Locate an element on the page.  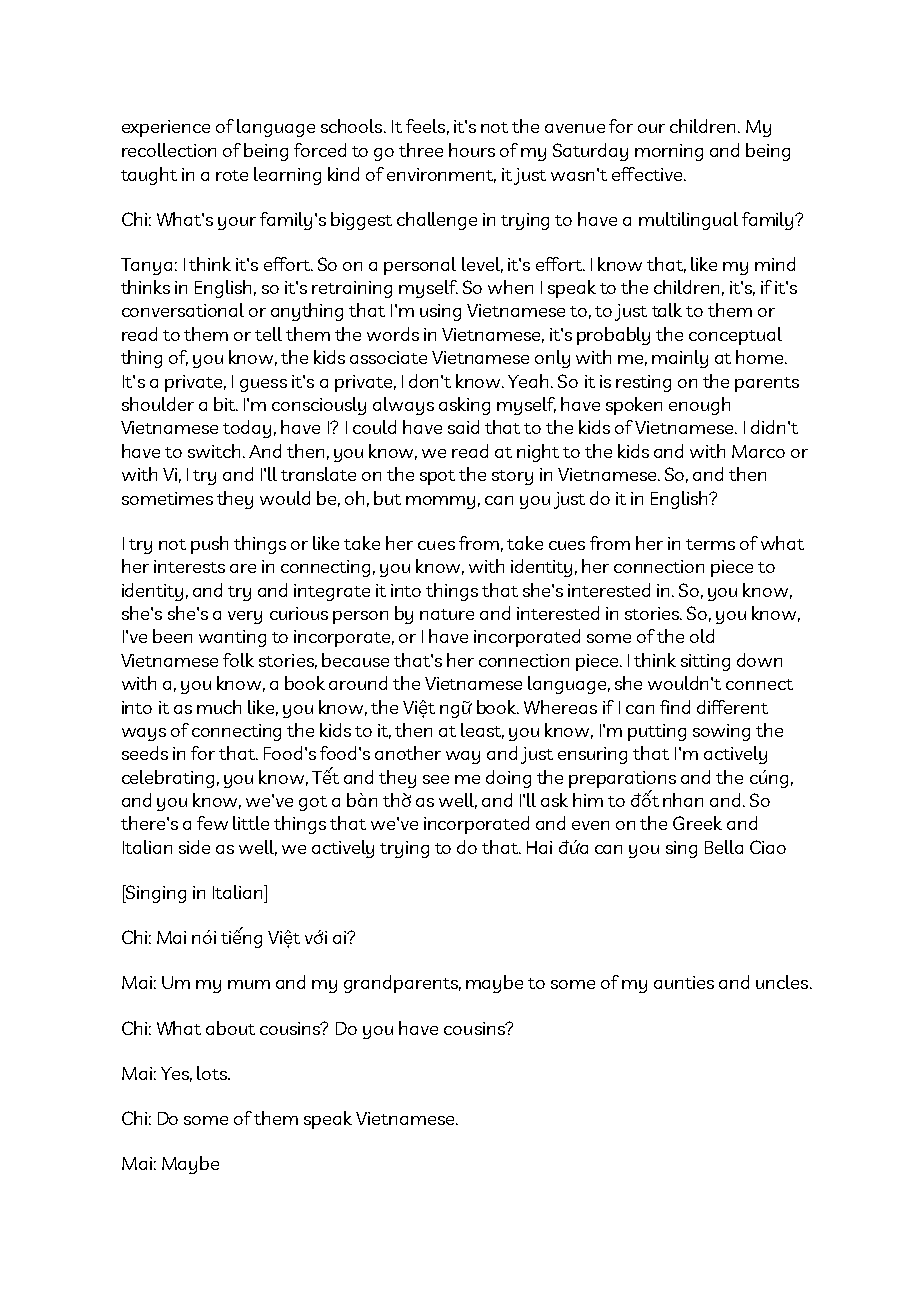
rote is located at coordinates (232, 175).
